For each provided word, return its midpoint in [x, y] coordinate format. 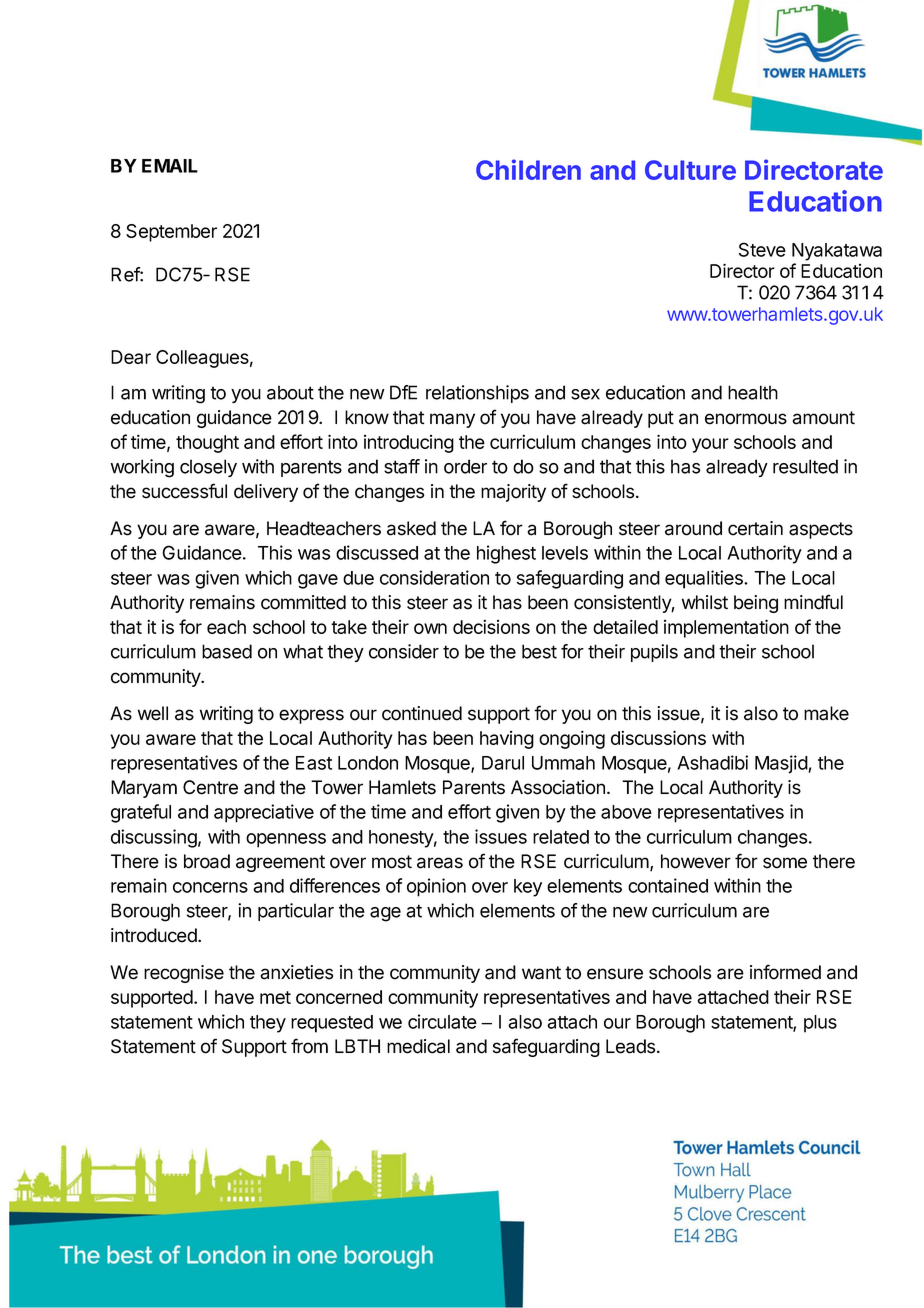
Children [528, 169]
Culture [690, 170]
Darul [503, 763]
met [275, 997]
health [753, 392]
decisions [491, 626]
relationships [477, 394]
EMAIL [170, 166]
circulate [442, 1021]
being [756, 604]
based [227, 651]
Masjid [782, 764]
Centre [210, 787]
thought [207, 444]
